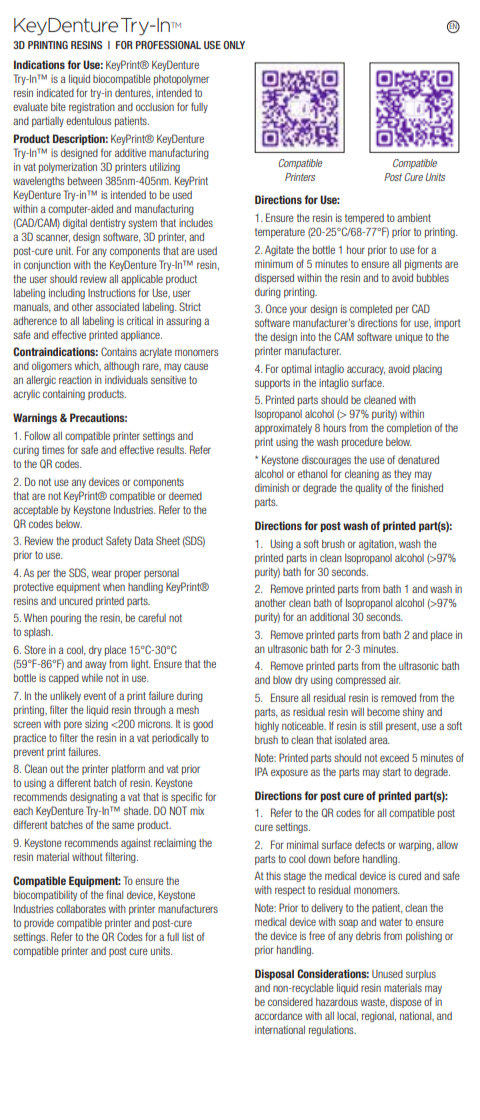 The height and width of the screenshot is (1120, 480). I want to click on completed, so click(371, 310).
